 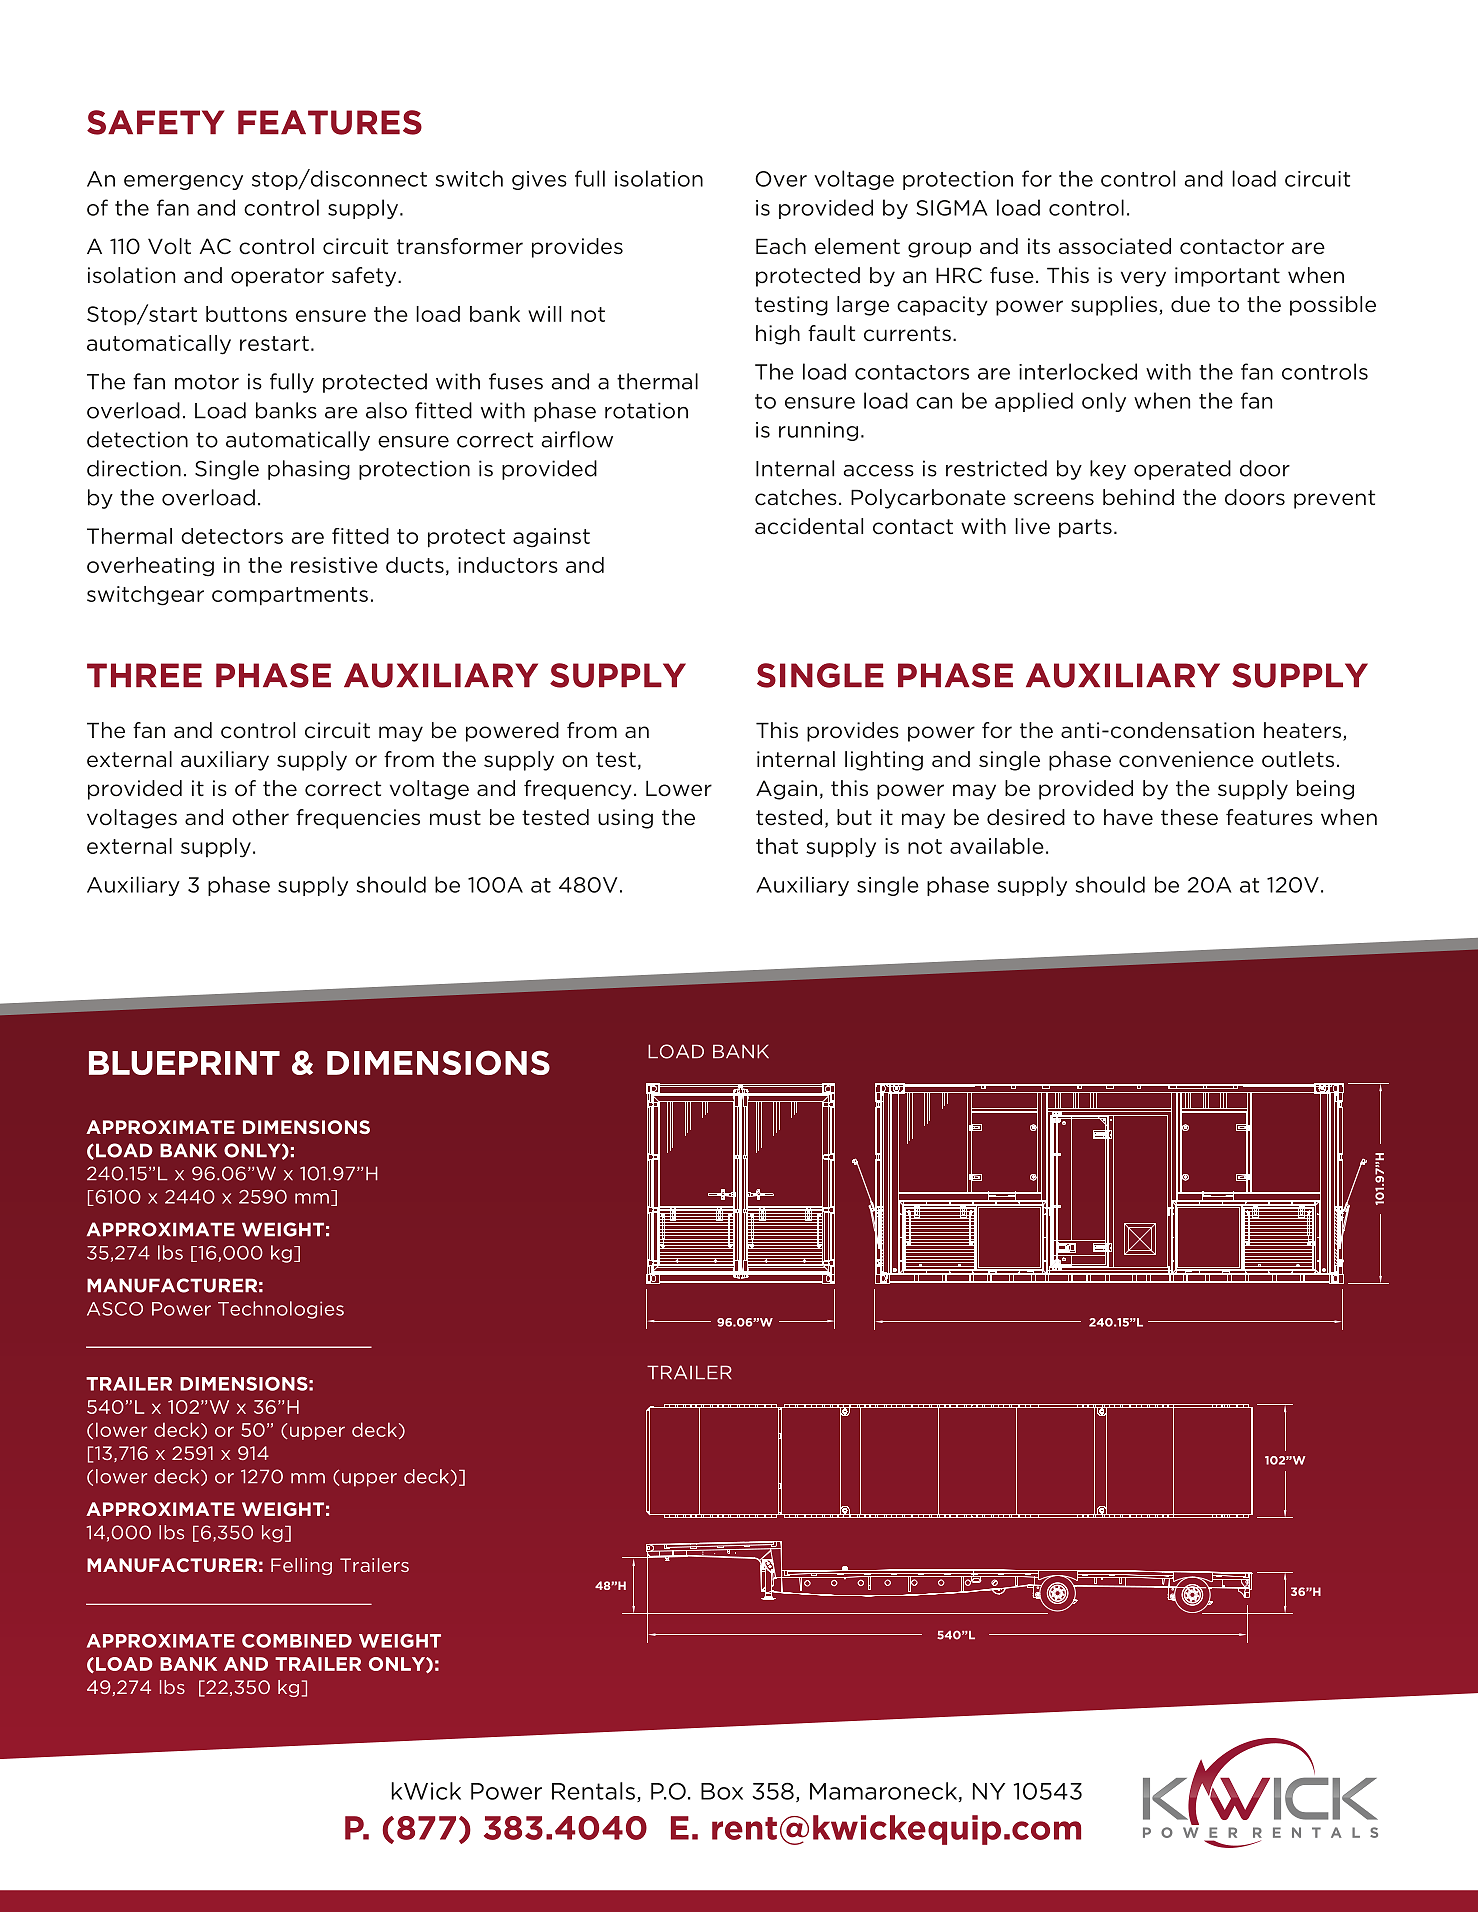 What do you see at coordinates (260, 817) in the document?
I see `other` at bounding box center [260, 817].
